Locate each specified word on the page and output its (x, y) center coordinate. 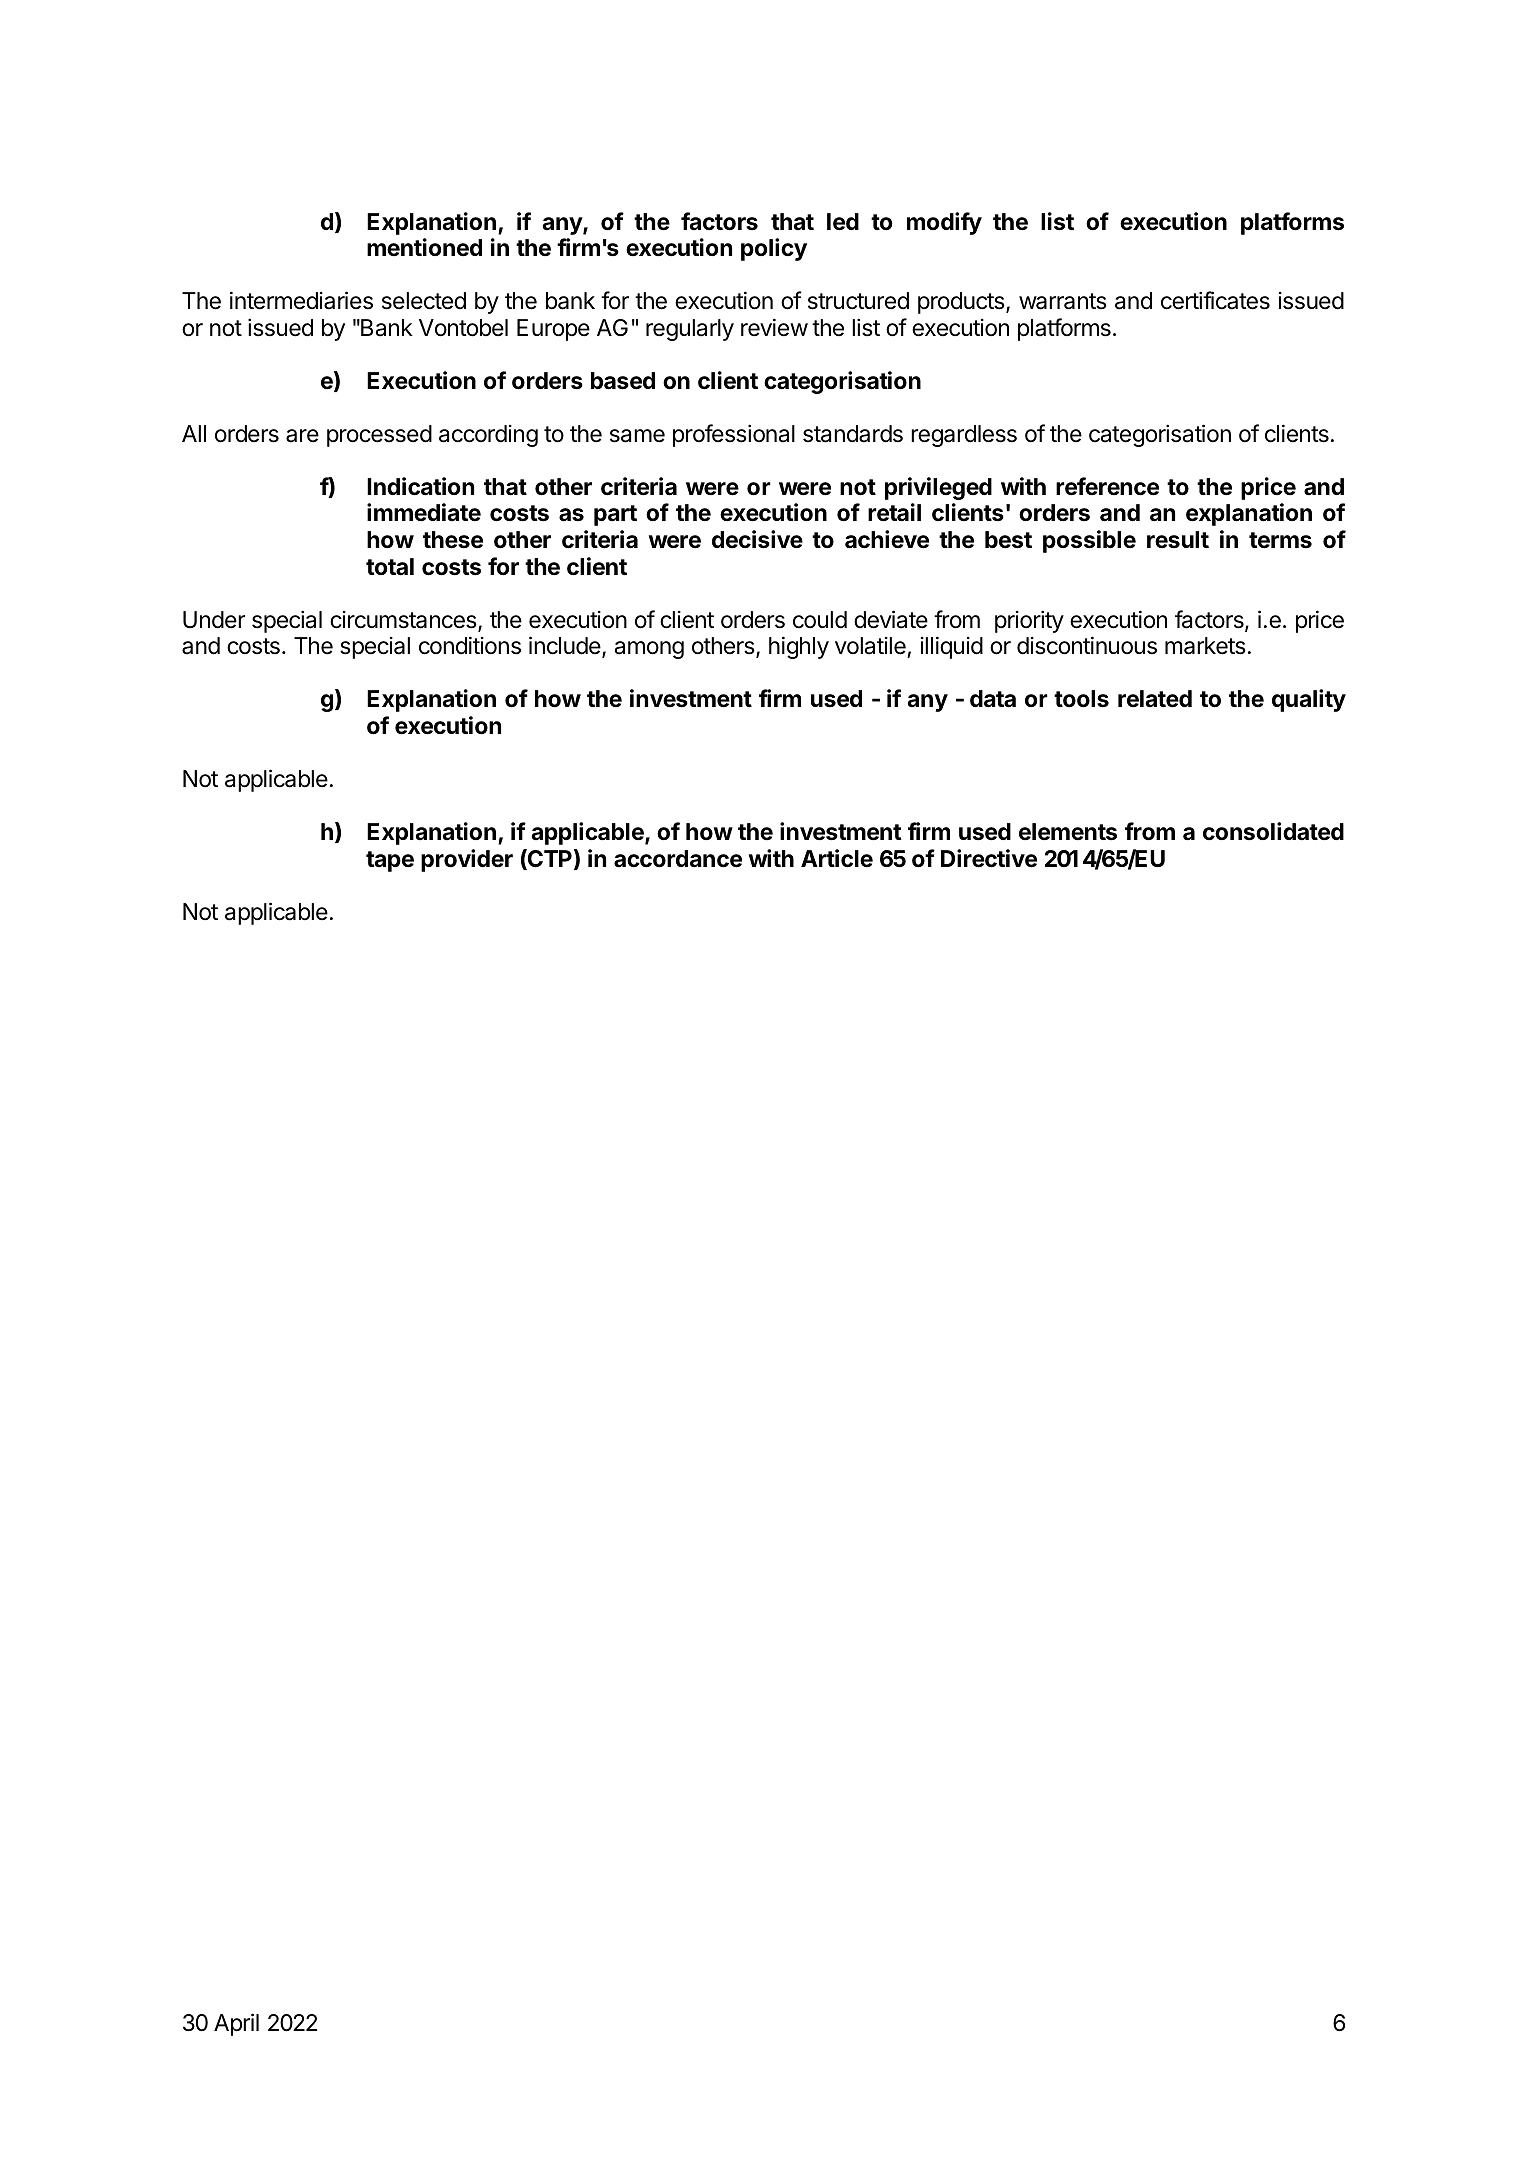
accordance (678, 859)
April (236, 2024)
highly (799, 647)
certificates (1215, 300)
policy (774, 249)
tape (390, 861)
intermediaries (301, 300)
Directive (989, 858)
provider (467, 860)
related (1155, 699)
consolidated (1273, 831)
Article (837, 858)
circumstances (404, 621)
